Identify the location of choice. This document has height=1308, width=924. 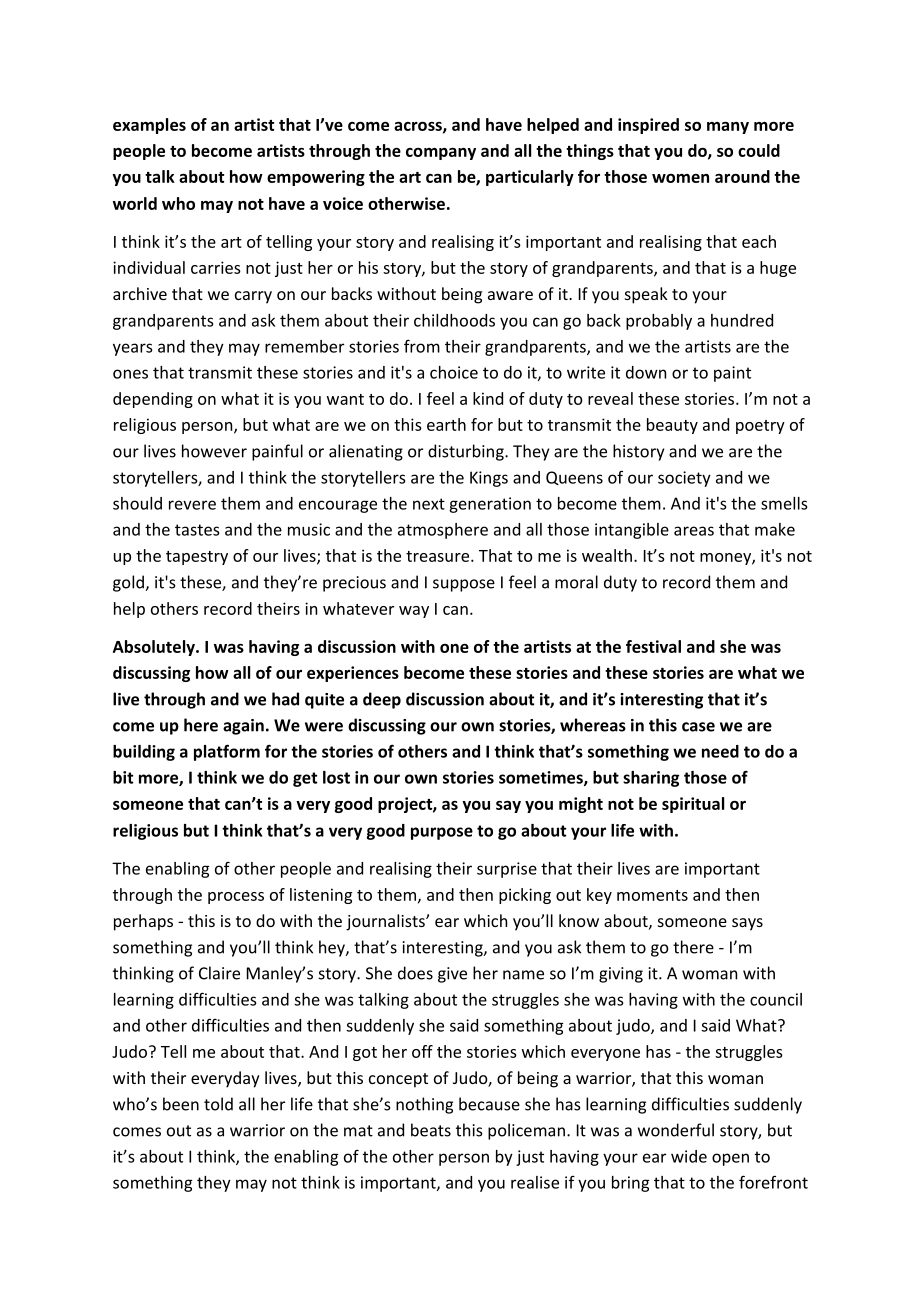
(454, 372).
